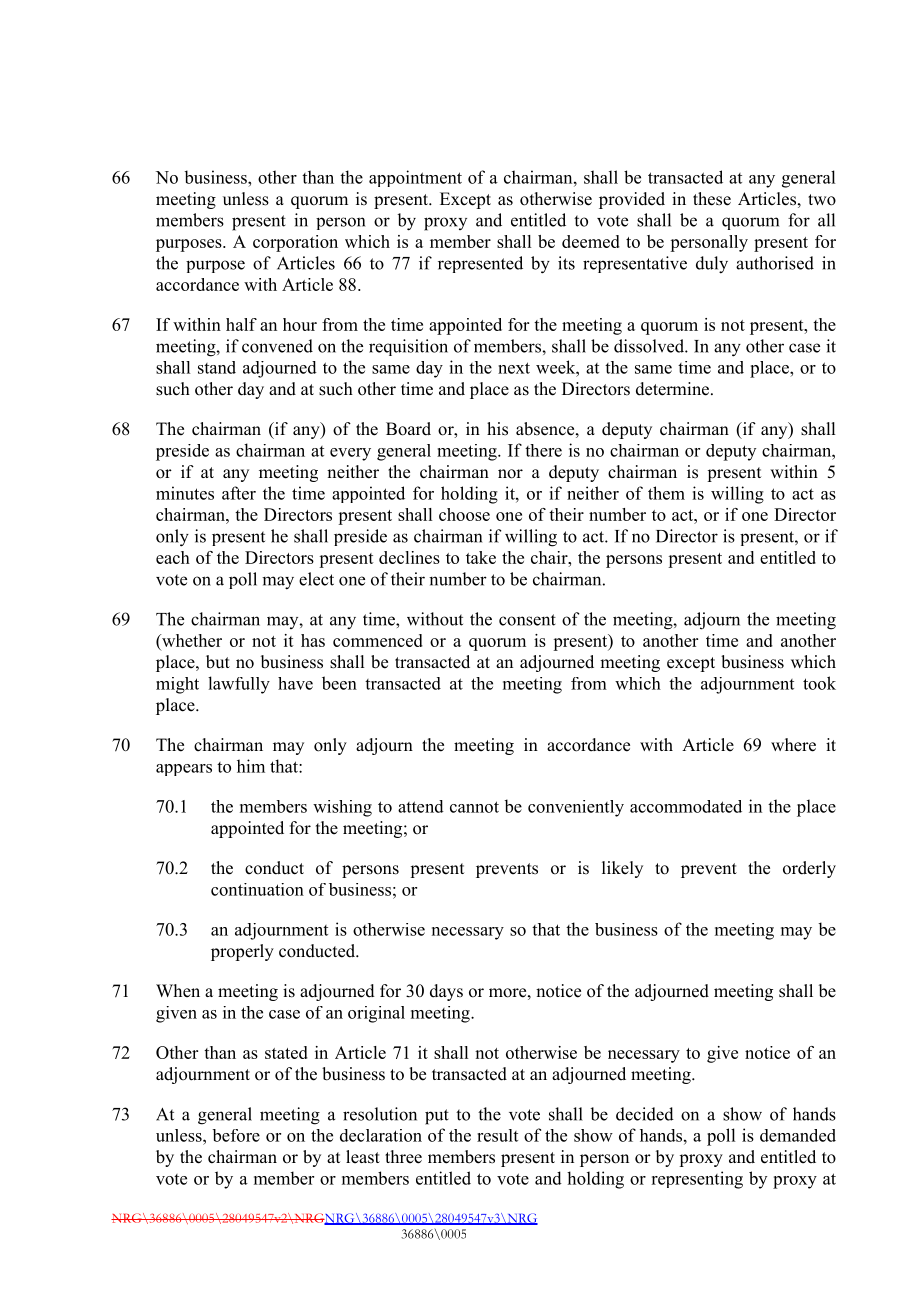 The width and height of the image is (924, 1308). What do you see at coordinates (819, 683) in the image?
I see `took` at bounding box center [819, 683].
